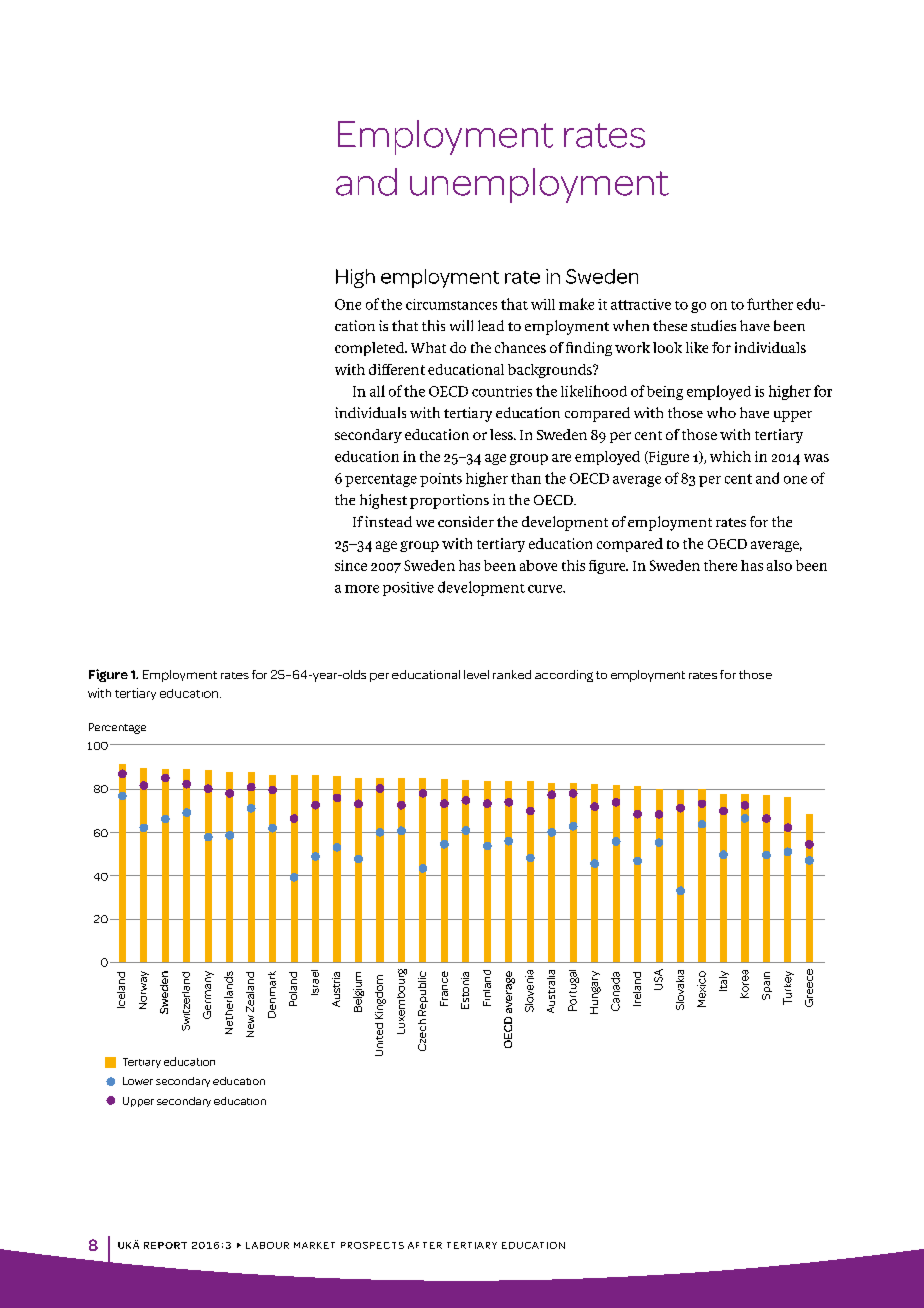  Describe the element at coordinates (314, 1245) in the image. I see `MARKET` at that location.
